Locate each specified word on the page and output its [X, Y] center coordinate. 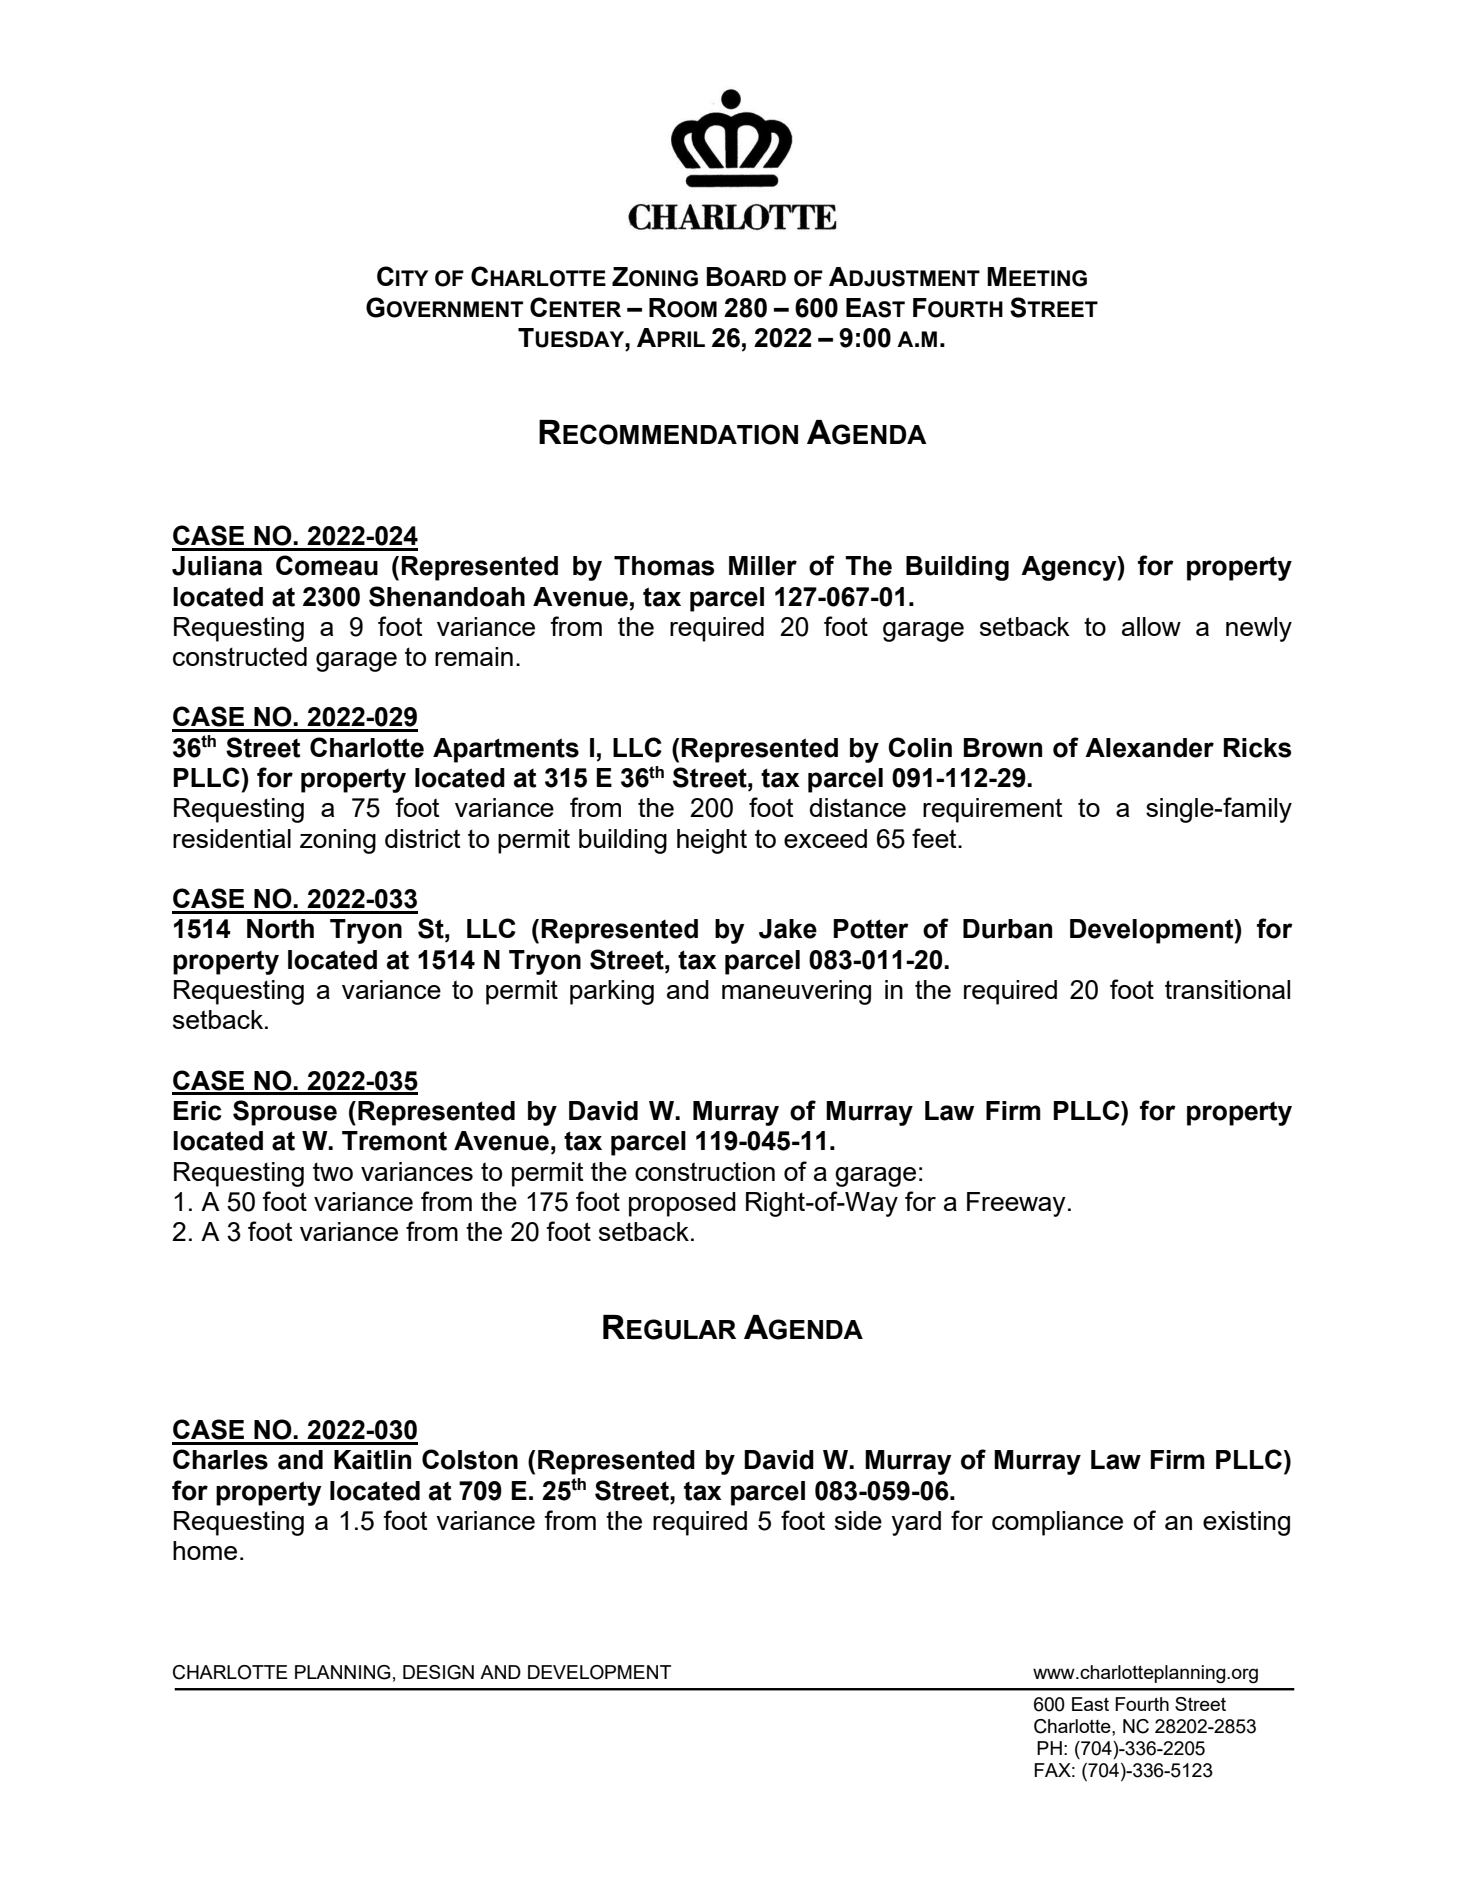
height [712, 841]
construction [705, 1171]
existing [1246, 1523]
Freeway [1016, 1204]
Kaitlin [372, 1460]
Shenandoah [447, 596]
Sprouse [285, 1113]
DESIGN [438, 1672]
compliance [1057, 1523]
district [422, 838]
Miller [763, 566]
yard [916, 1523]
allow [1151, 626]
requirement [992, 810]
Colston [470, 1459]
